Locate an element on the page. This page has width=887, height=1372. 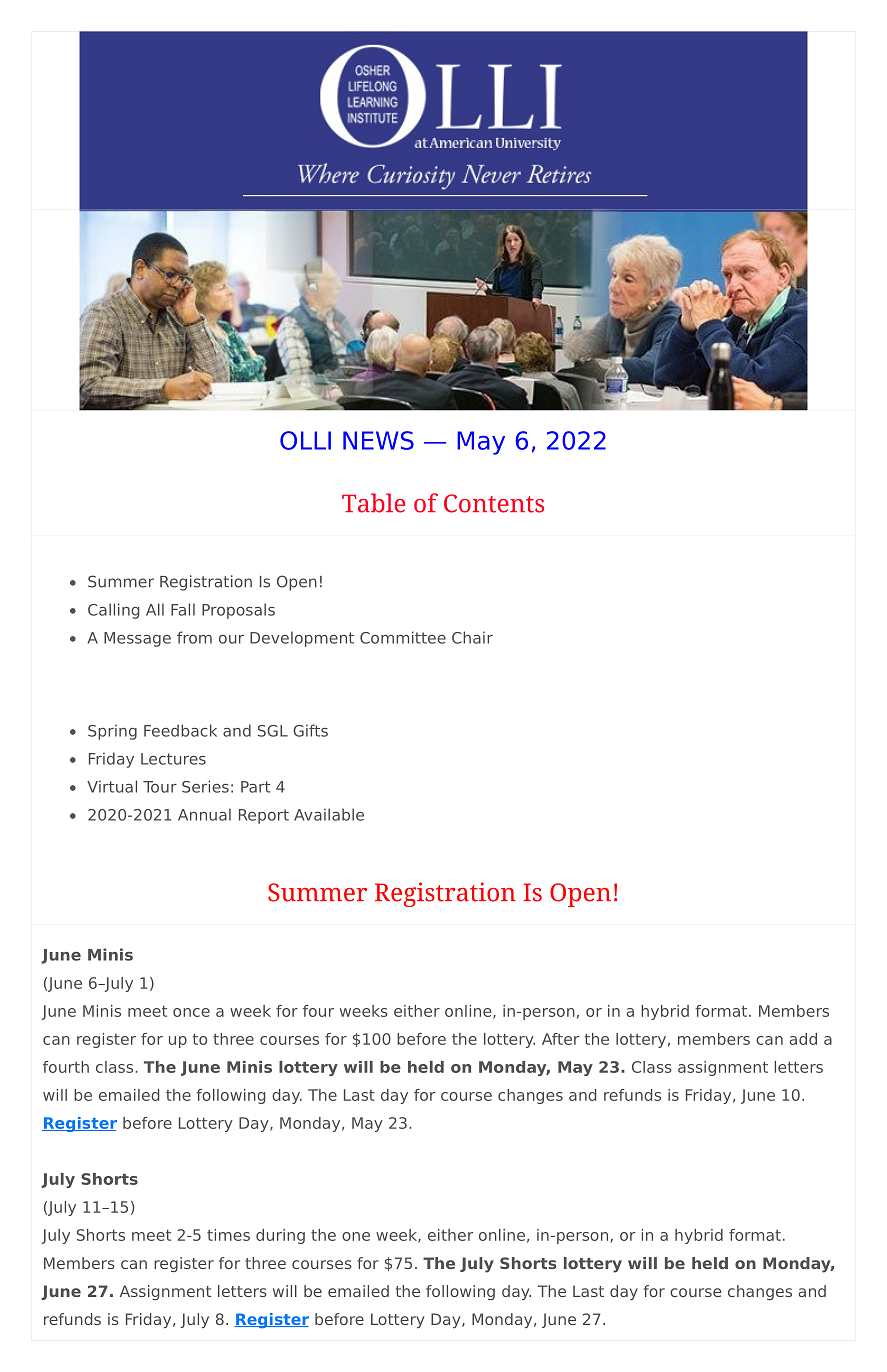
Feedback is located at coordinates (180, 730).
